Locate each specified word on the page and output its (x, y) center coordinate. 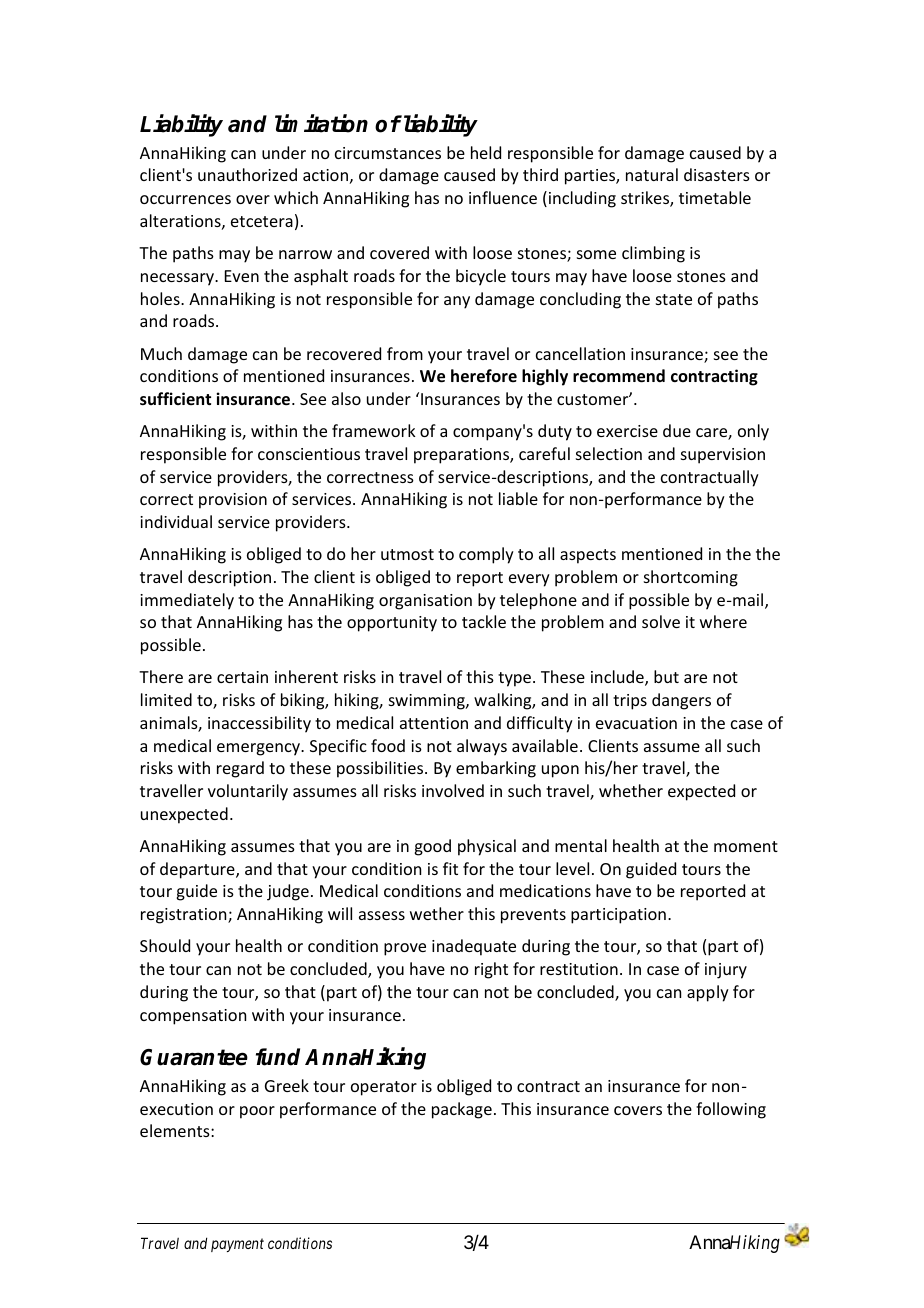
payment (237, 1245)
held (486, 152)
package (462, 1110)
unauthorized (247, 174)
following (731, 1110)
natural (652, 174)
